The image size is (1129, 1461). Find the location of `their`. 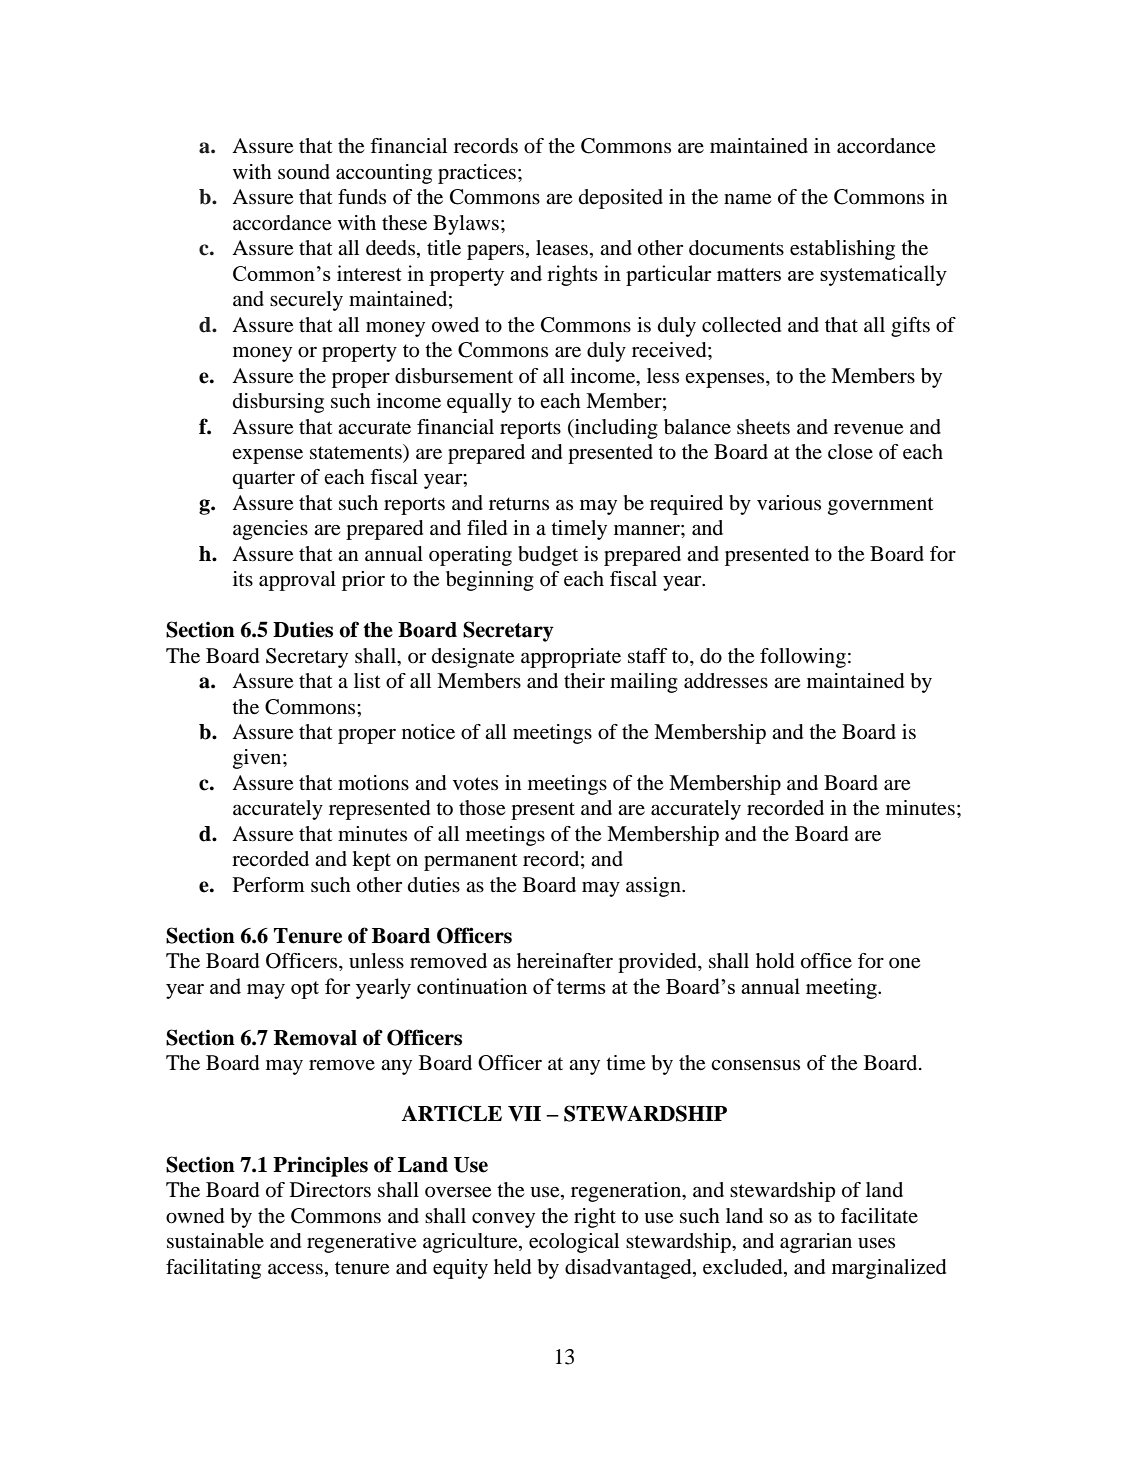

their is located at coordinates (584, 680).
